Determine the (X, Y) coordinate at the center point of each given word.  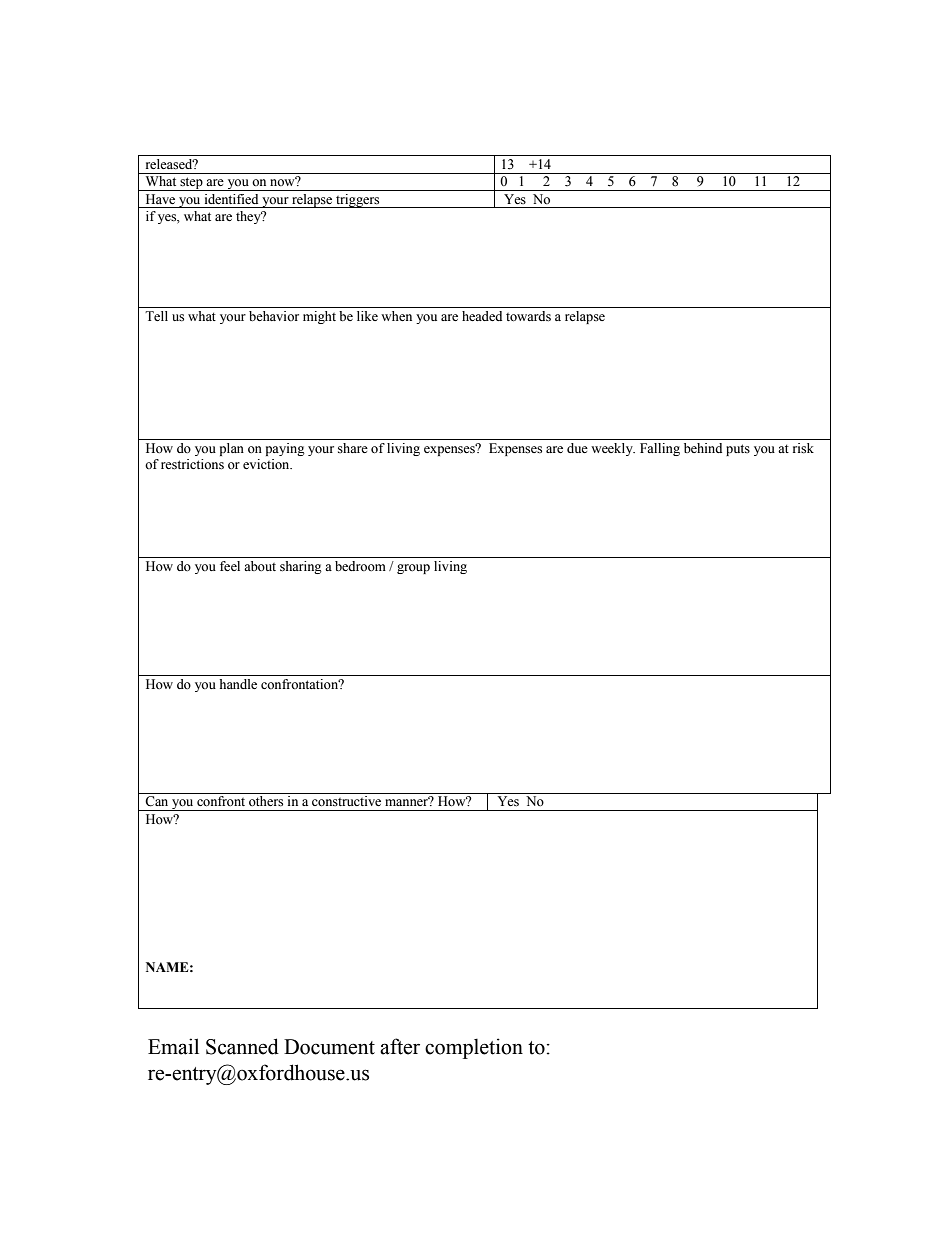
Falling (660, 449)
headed (482, 316)
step (191, 184)
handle (238, 684)
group (413, 569)
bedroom (360, 566)
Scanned (242, 1046)
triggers (358, 201)
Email (173, 1046)
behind (703, 448)
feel (230, 566)
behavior (274, 316)
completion (474, 1048)
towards (528, 316)
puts (738, 450)
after (400, 1046)
